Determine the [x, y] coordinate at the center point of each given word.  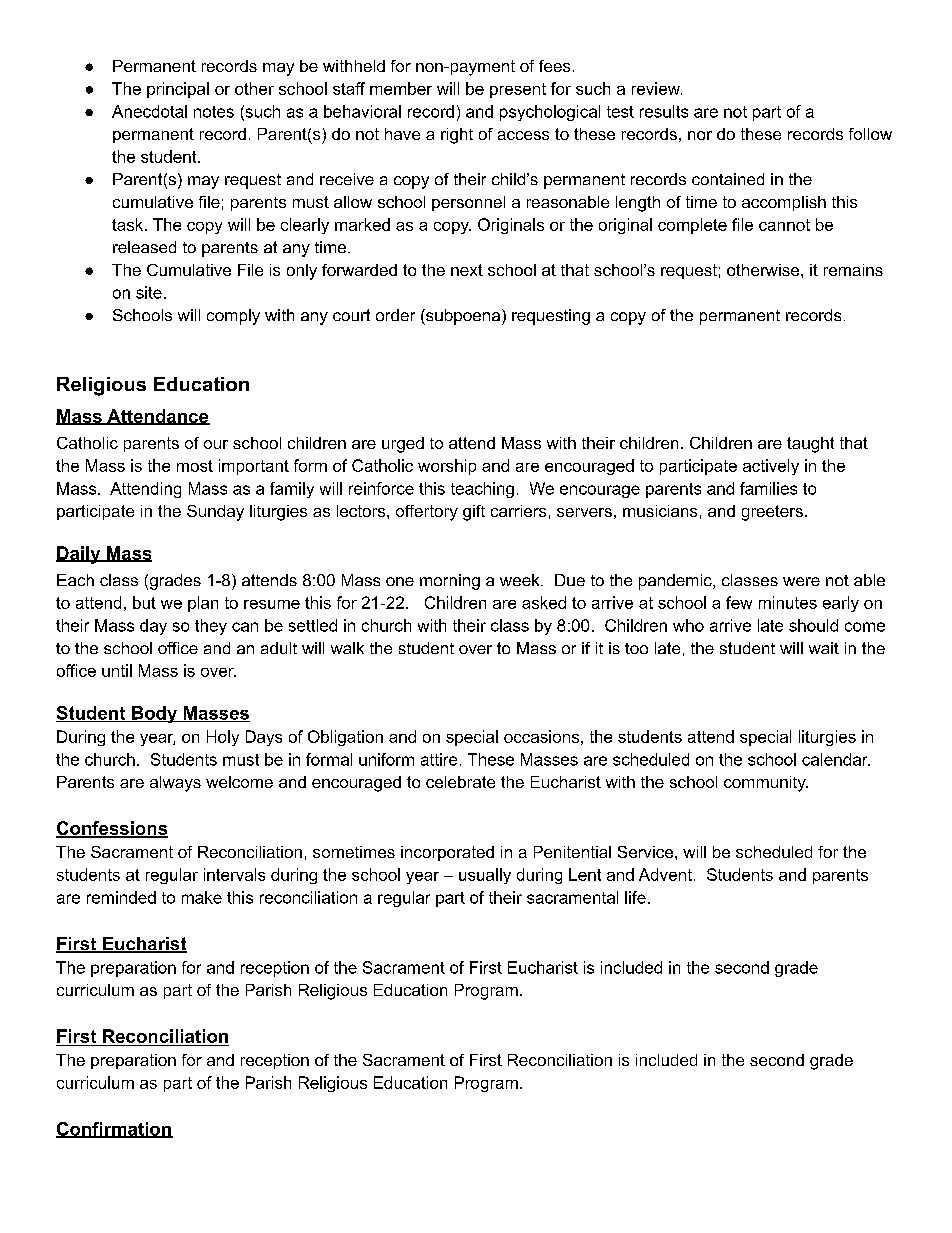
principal [178, 90]
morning [450, 582]
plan [203, 604]
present [518, 90]
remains [853, 270]
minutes [788, 602]
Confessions [112, 829]
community [766, 784]
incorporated [447, 853]
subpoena [462, 317]
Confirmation [114, 1130]
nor [700, 135]
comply [233, 317]
